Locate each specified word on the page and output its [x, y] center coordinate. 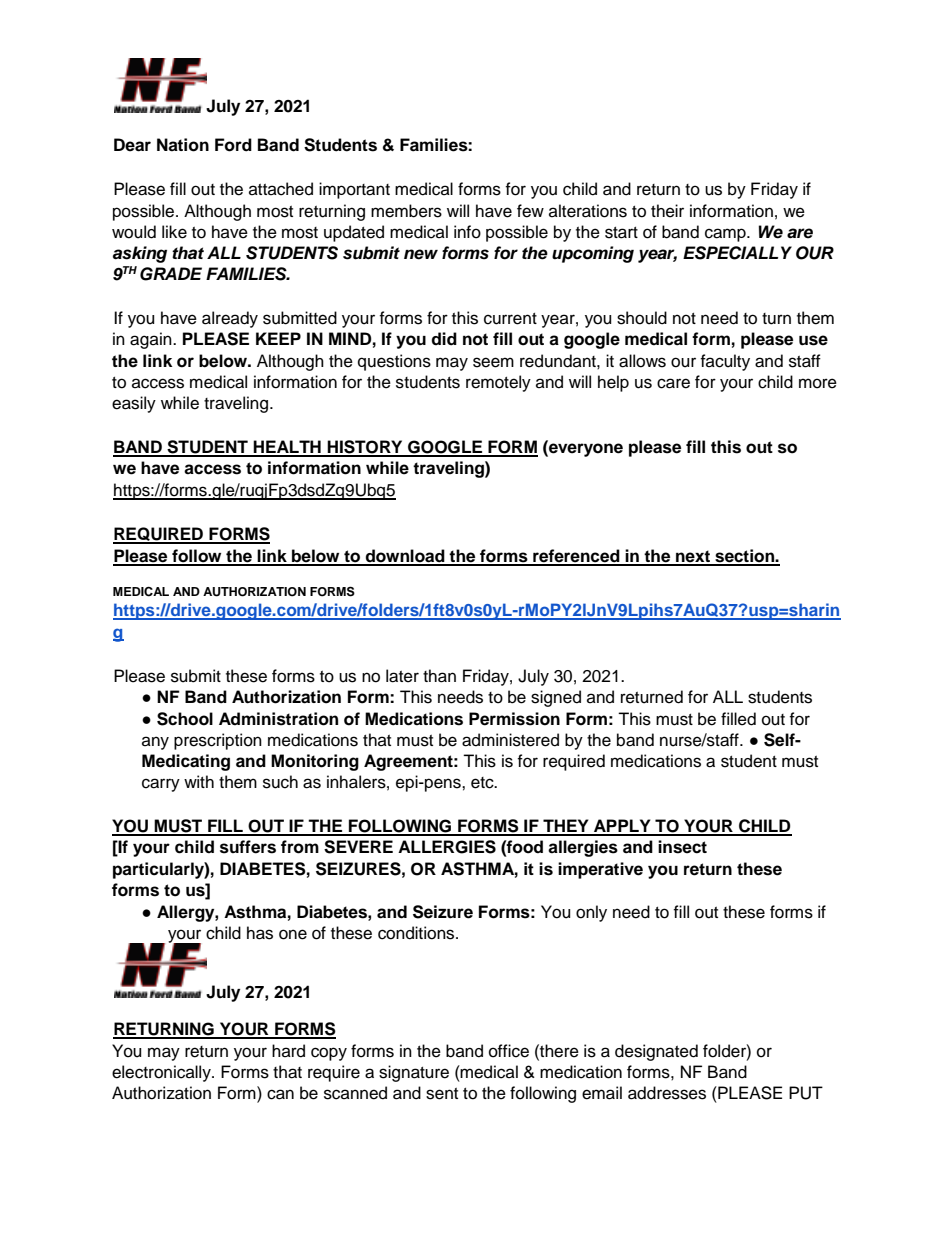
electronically [162, 1073]
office [509, 1051]
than [439, 676]
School [185, 719]
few [530, 211]
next [693, 557]
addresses [667, 1093]
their [667, 211]
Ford [233, 145]
